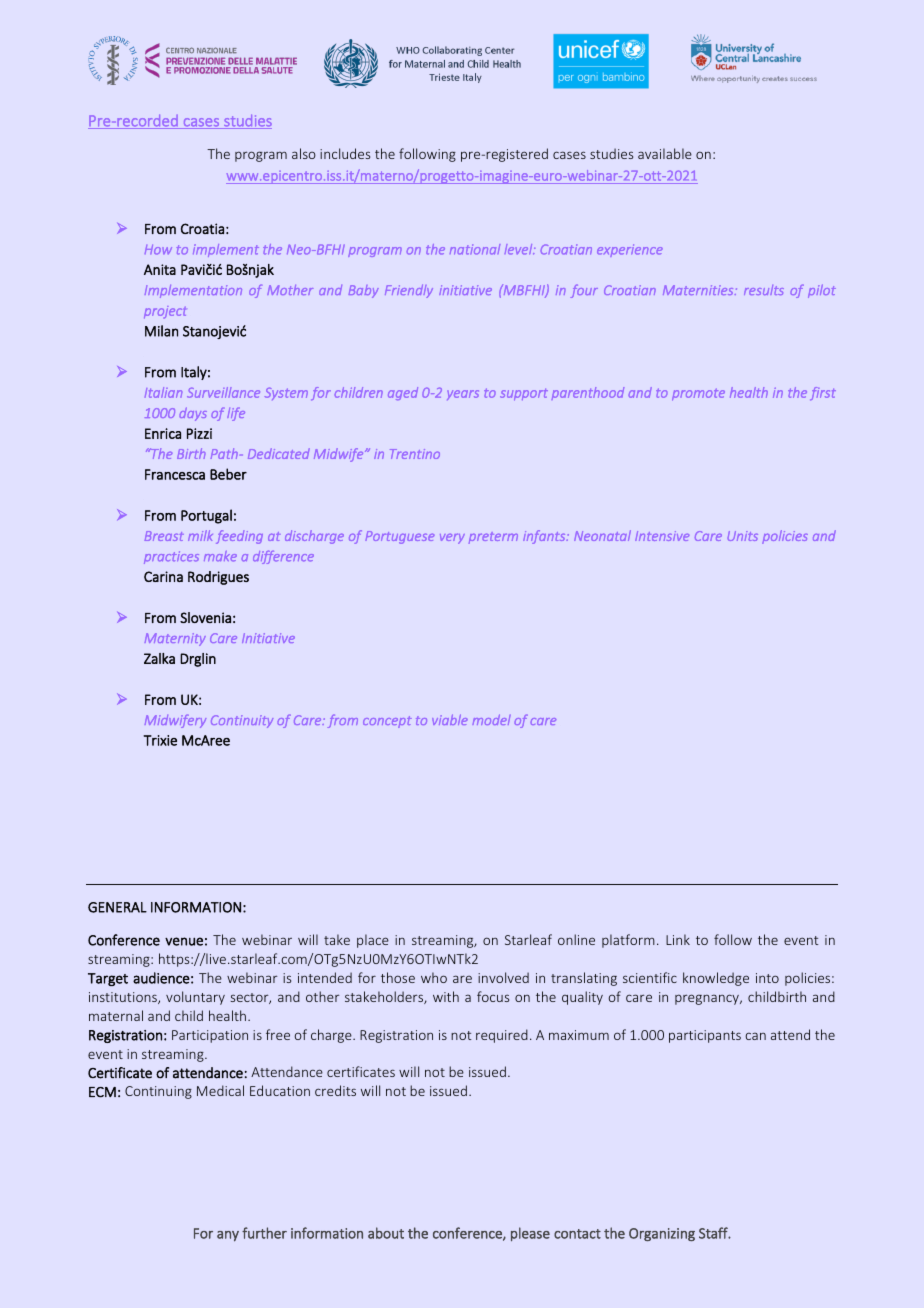 The image size is (924, 1308). What do you see at coordinates (742, 536) in the document?
I see `Units` at bounding box center [742, 536].
